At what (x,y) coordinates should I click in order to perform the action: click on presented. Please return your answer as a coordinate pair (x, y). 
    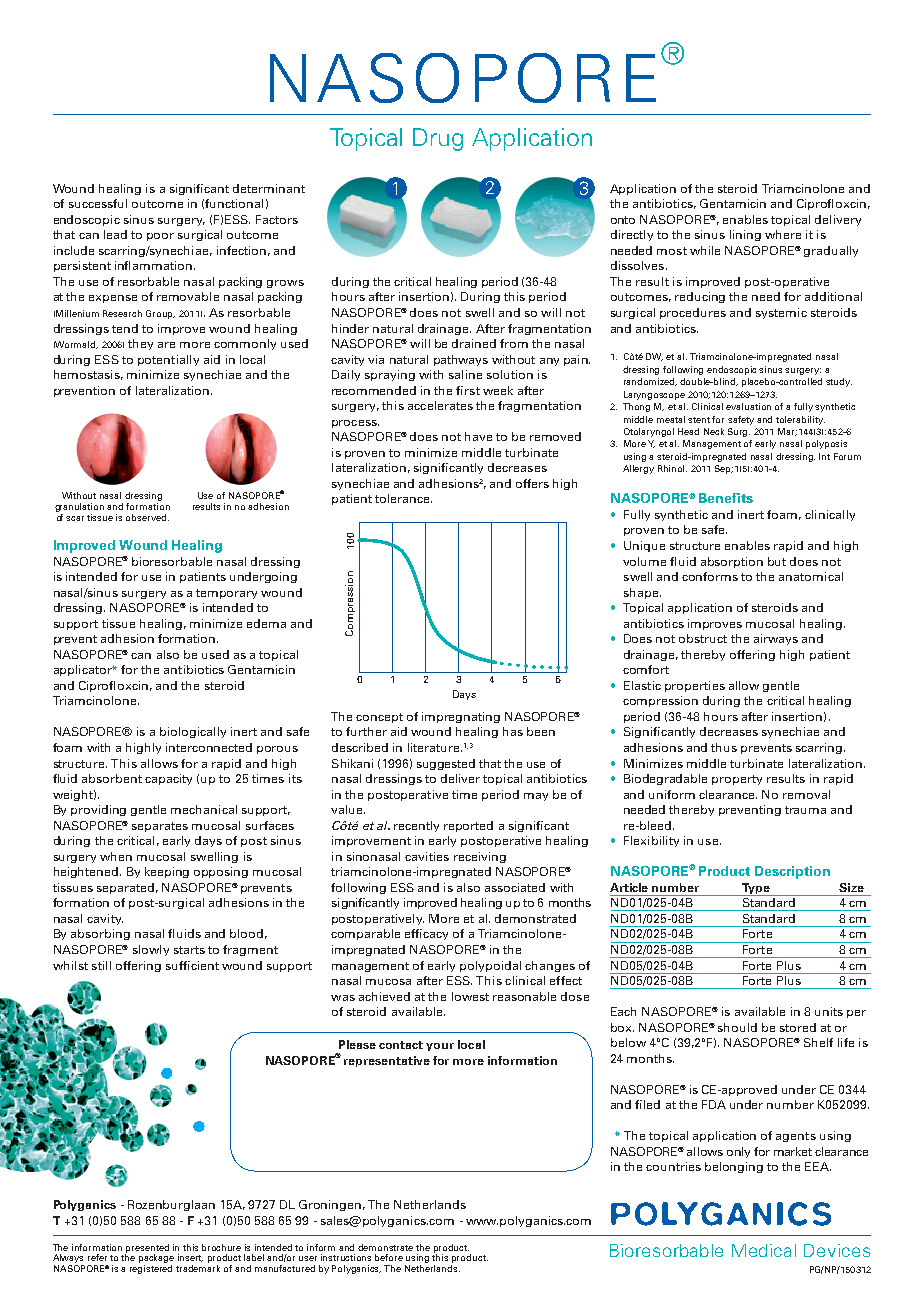
    Looking at the image, I should click on (147, 1249).
